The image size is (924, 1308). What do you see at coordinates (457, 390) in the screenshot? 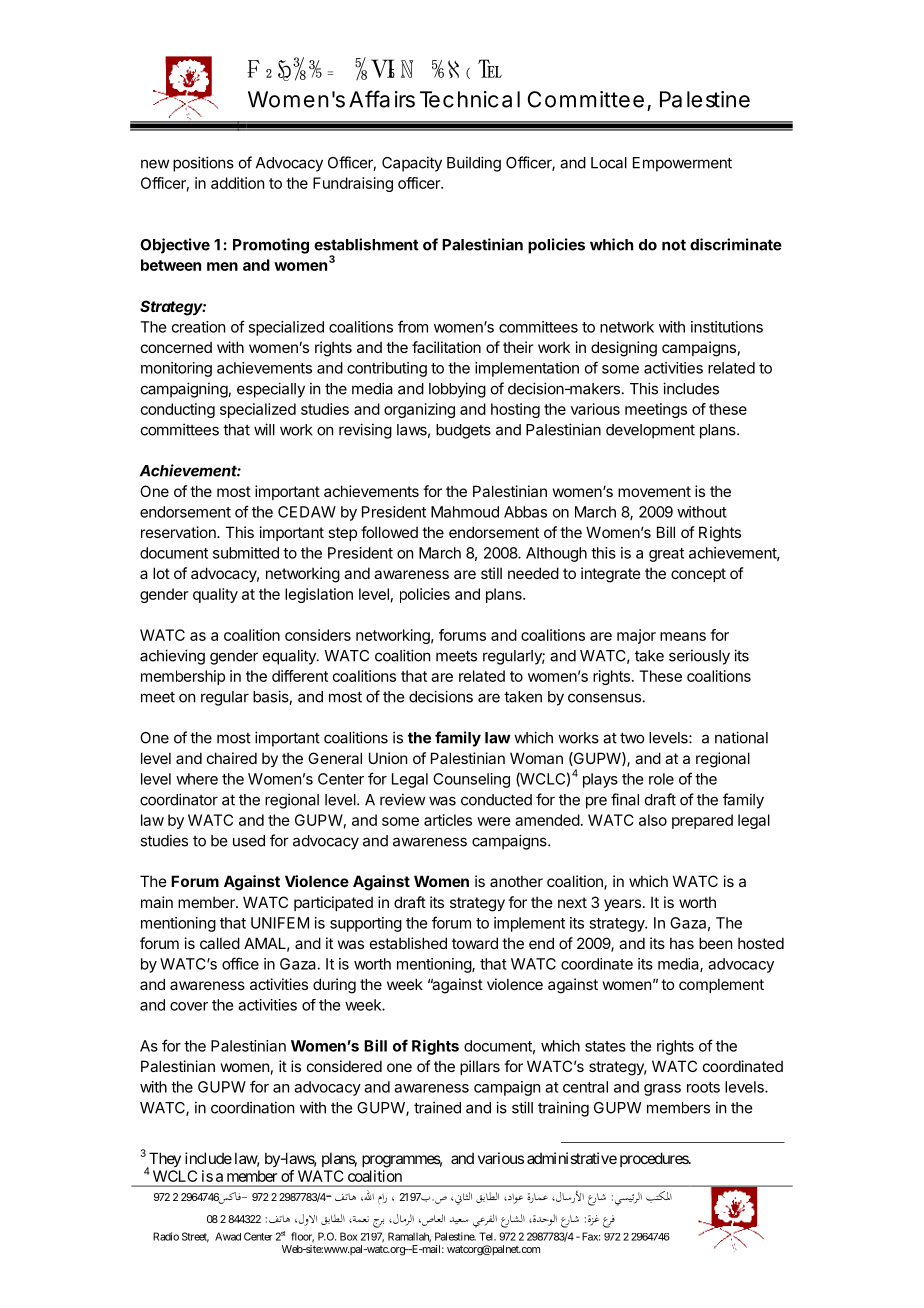
I see `lobbying` at bounding box center [457, 390].
